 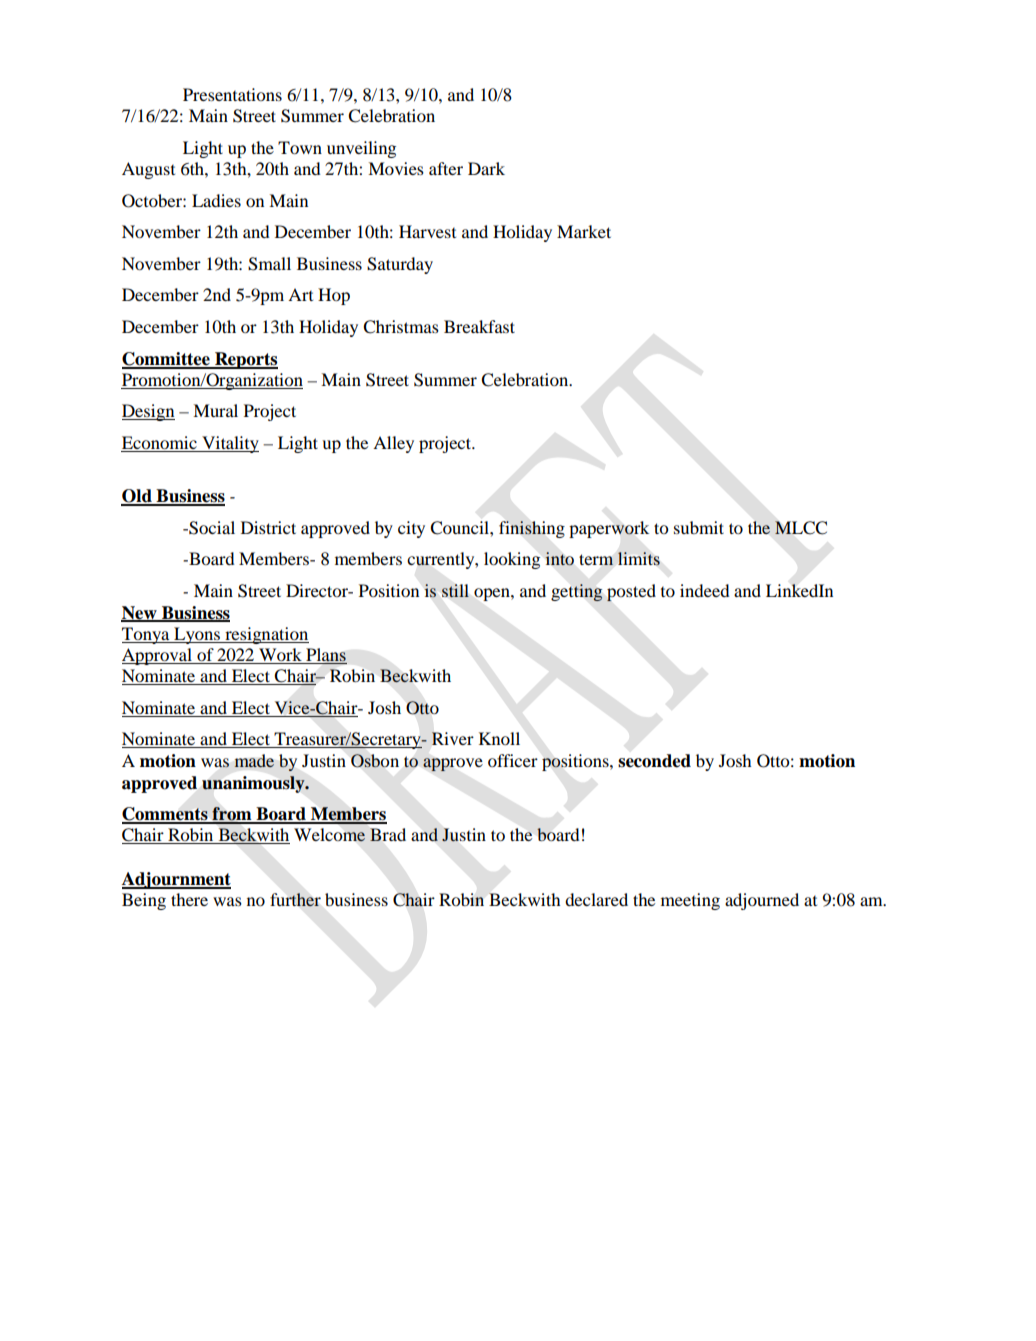 I want to click on city, so click(x=411, y=529).
